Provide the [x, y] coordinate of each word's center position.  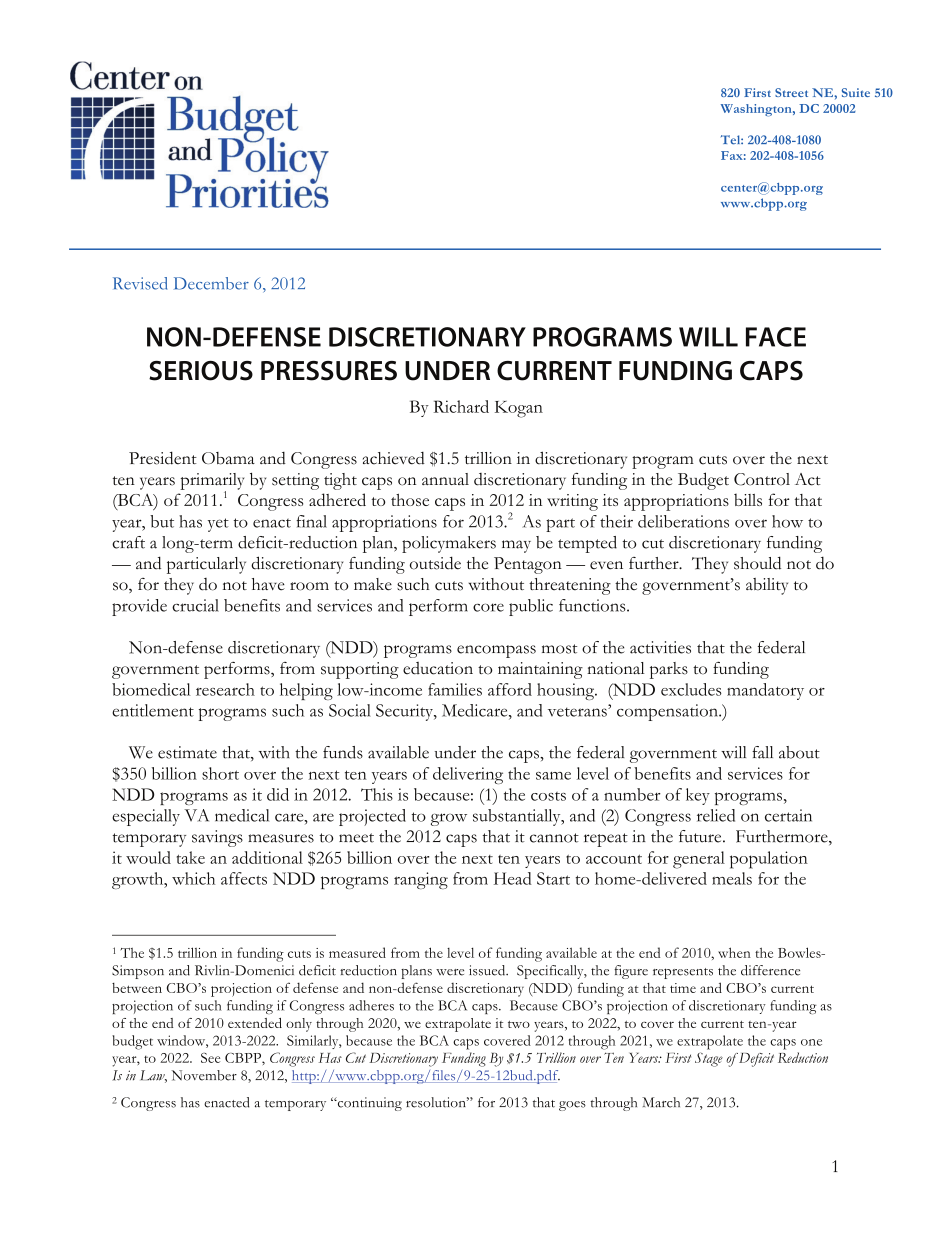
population [769, 860]
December [211, 283]
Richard [461, 406]
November [204, 1075]
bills [748, 499]
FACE [776, 337]
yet [218, 525]
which [193, 878]
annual [445, 479]
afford [510, 689]
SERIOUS [201, 371]
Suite [856, 92]
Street [791, 92]
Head [513, 878]
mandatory [765, 691]
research [225, 689]
